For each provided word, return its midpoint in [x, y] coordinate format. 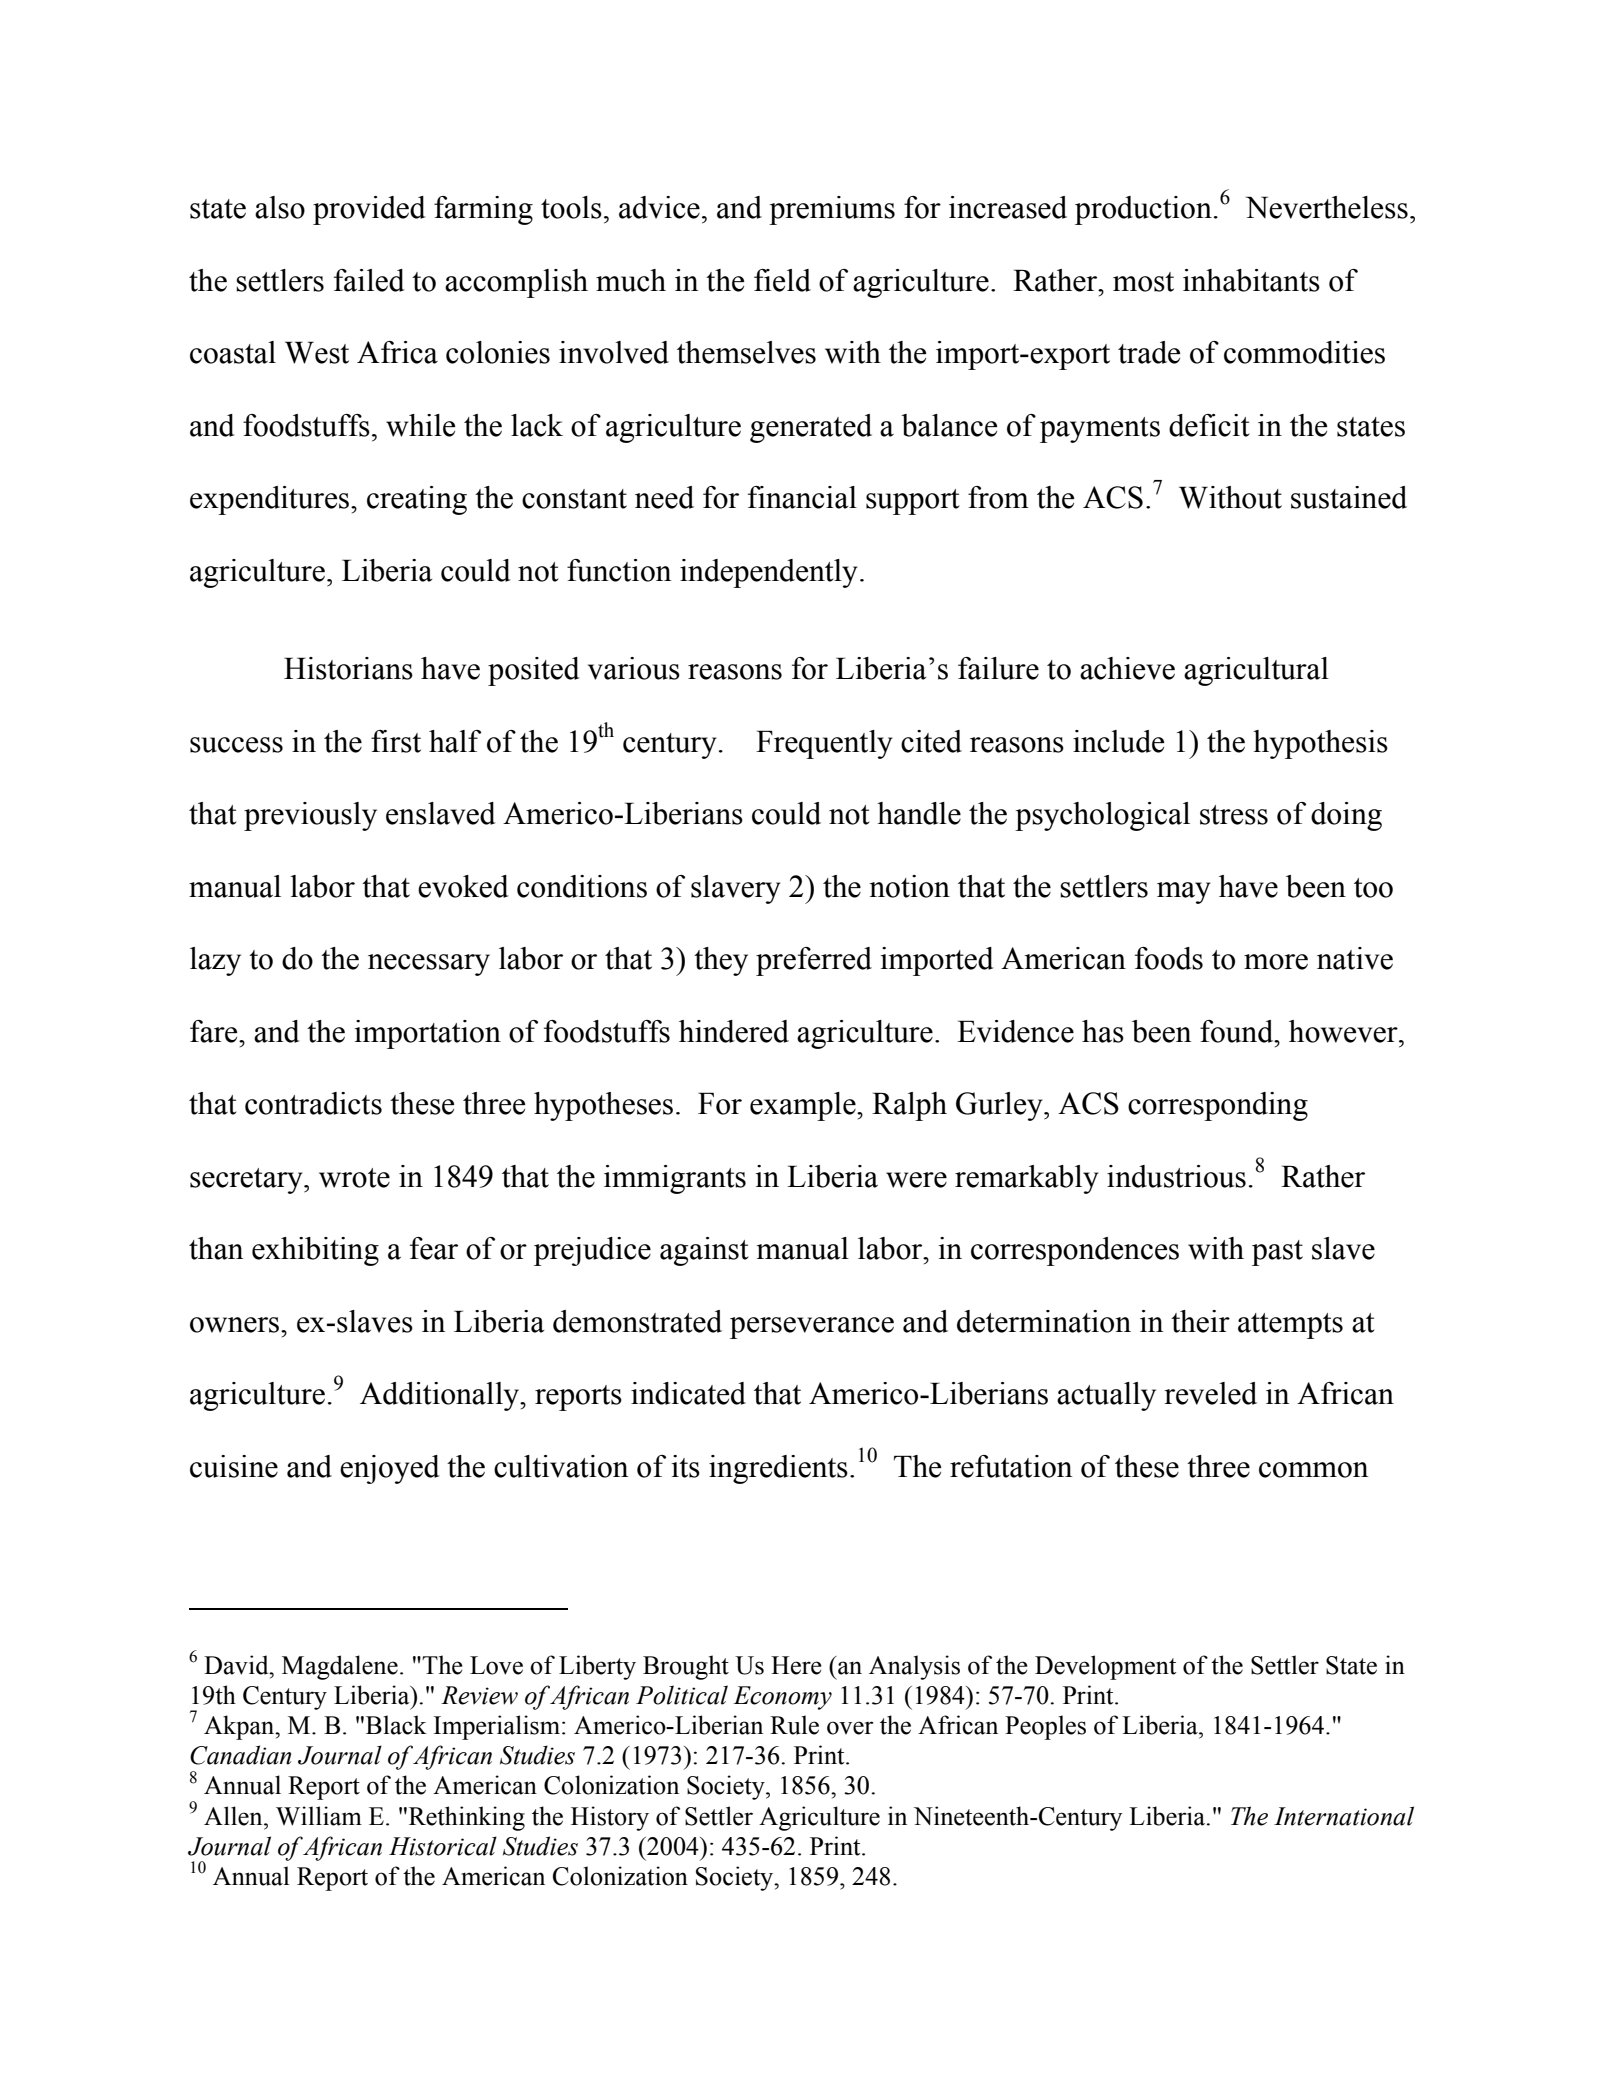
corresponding [1218, 1106]
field [782, 280]
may [1184, 893]
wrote [354, 1178]
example [804, 1106]
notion [909, 886]
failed [369, 280]
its [686, 1466]
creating [417, 500]
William [319, 1816]
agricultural [1256, 671]
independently [769, 573]
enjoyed [390, 1469]
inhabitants [1251, 280]
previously [310, 816]
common [1313, 1470]
